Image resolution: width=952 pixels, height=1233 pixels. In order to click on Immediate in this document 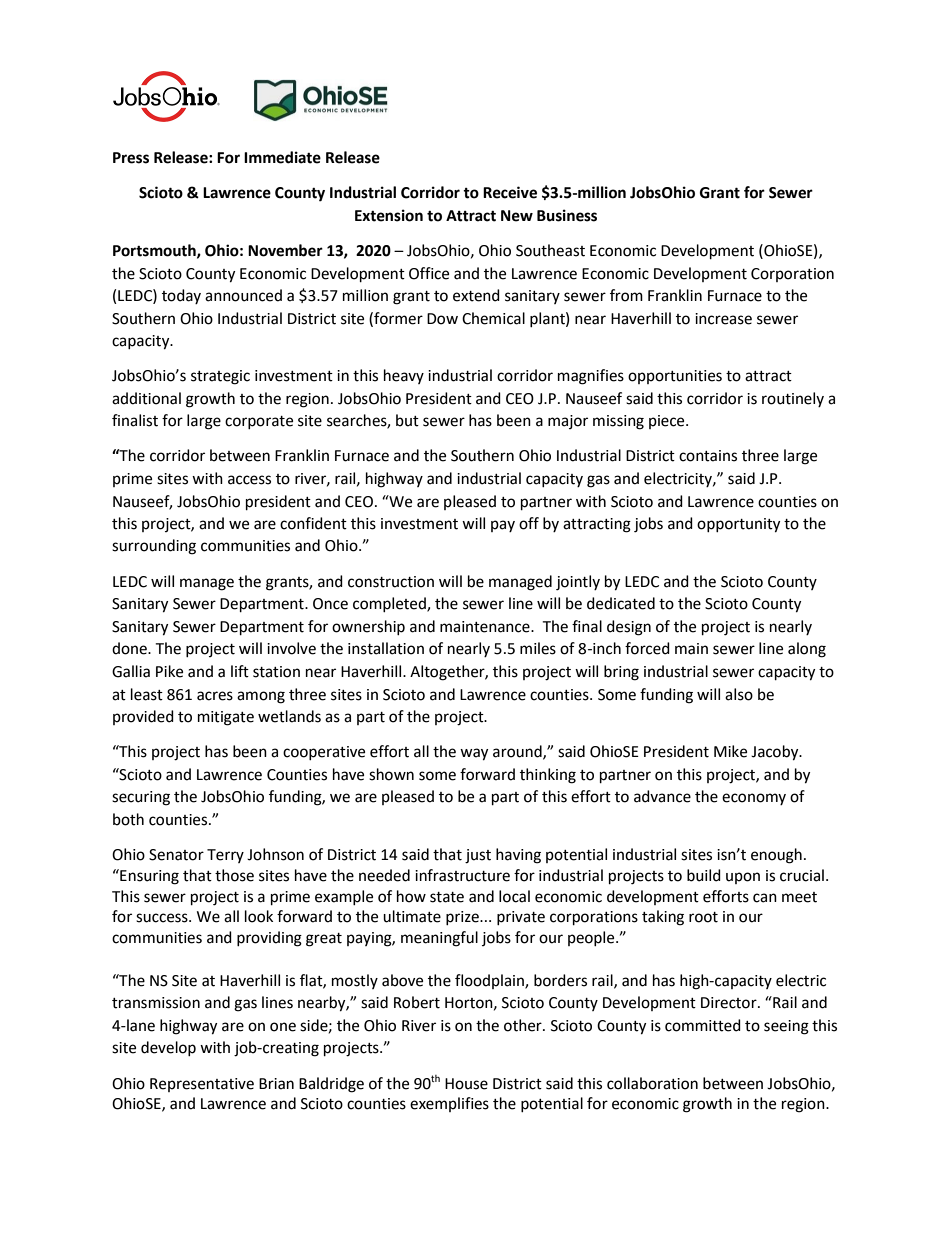, I will do `click(282, 157)`.
